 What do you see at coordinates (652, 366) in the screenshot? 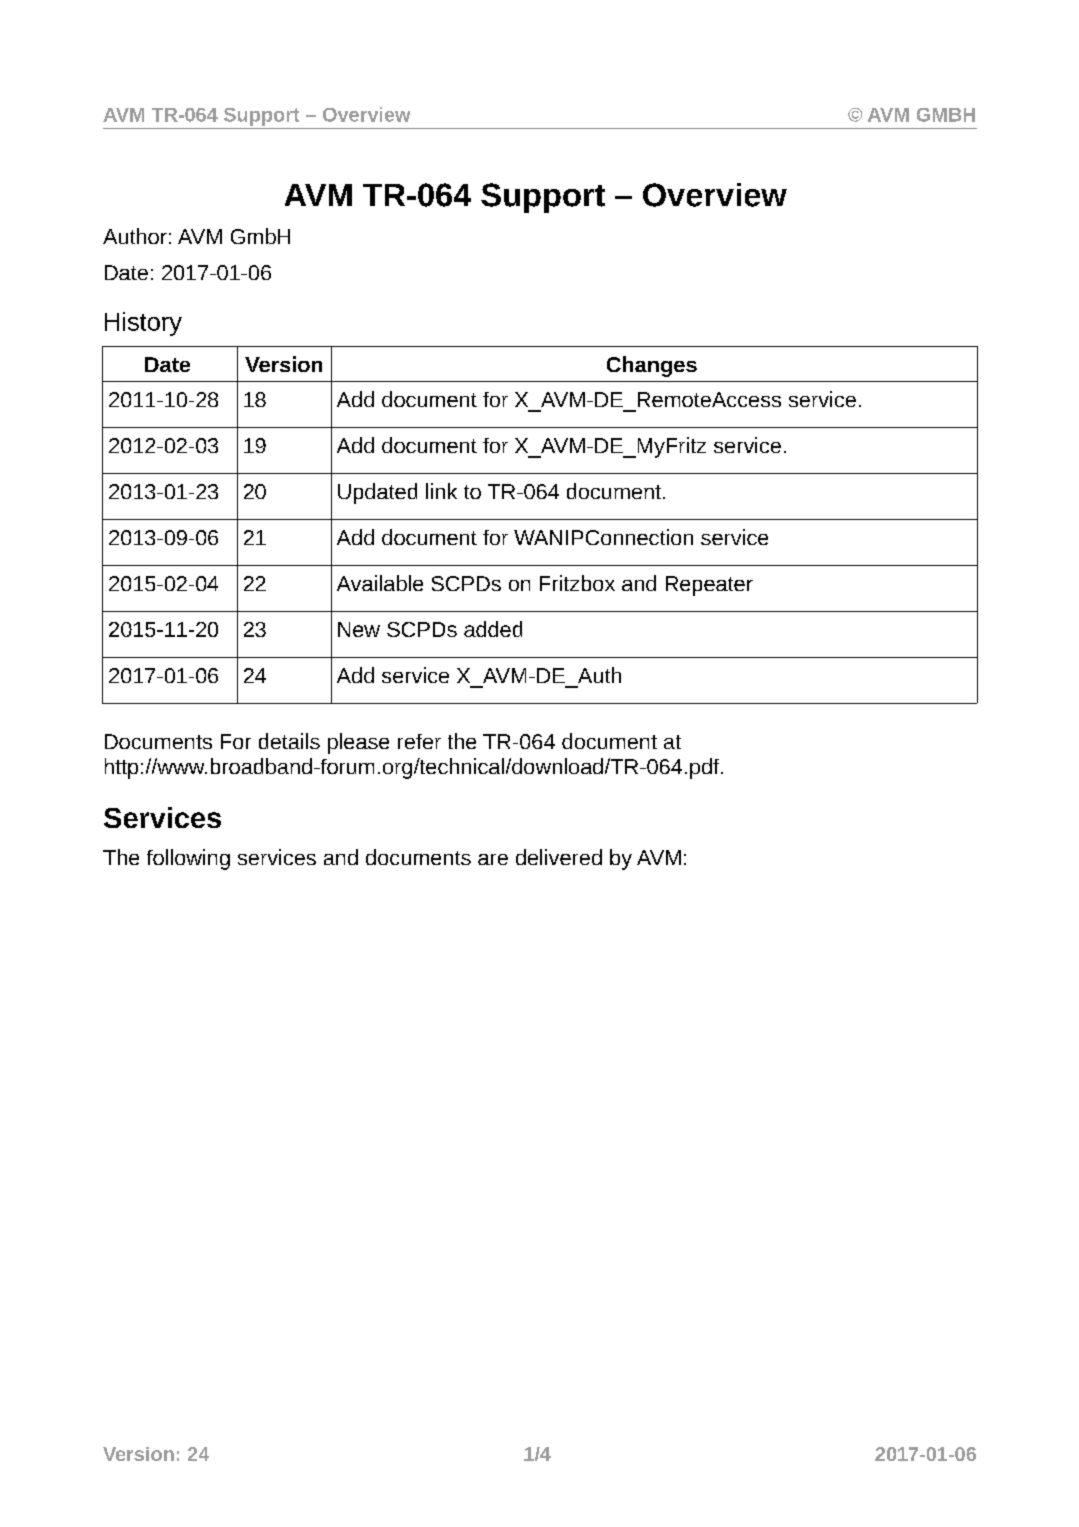
I see `Changes` at bounding box center [652, 366].
